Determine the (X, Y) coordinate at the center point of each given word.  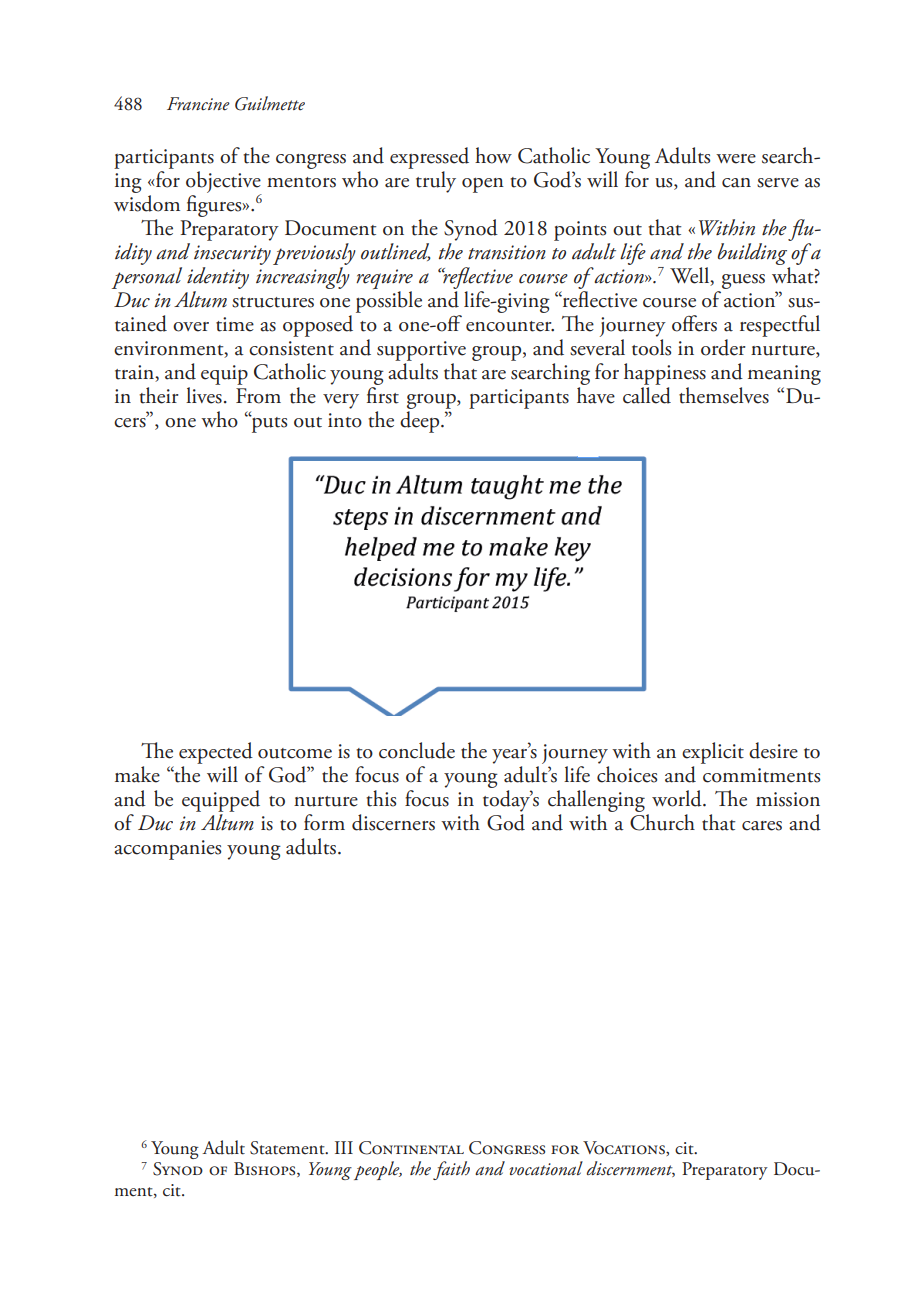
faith (451, 1170)
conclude (417, 750)
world (678, 798)
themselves (724, 395)
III (344, 1147)
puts (268, 423)
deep (421, 420)
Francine (198, 104)
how (493, 155)
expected (216, 753)
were (736, 159)
